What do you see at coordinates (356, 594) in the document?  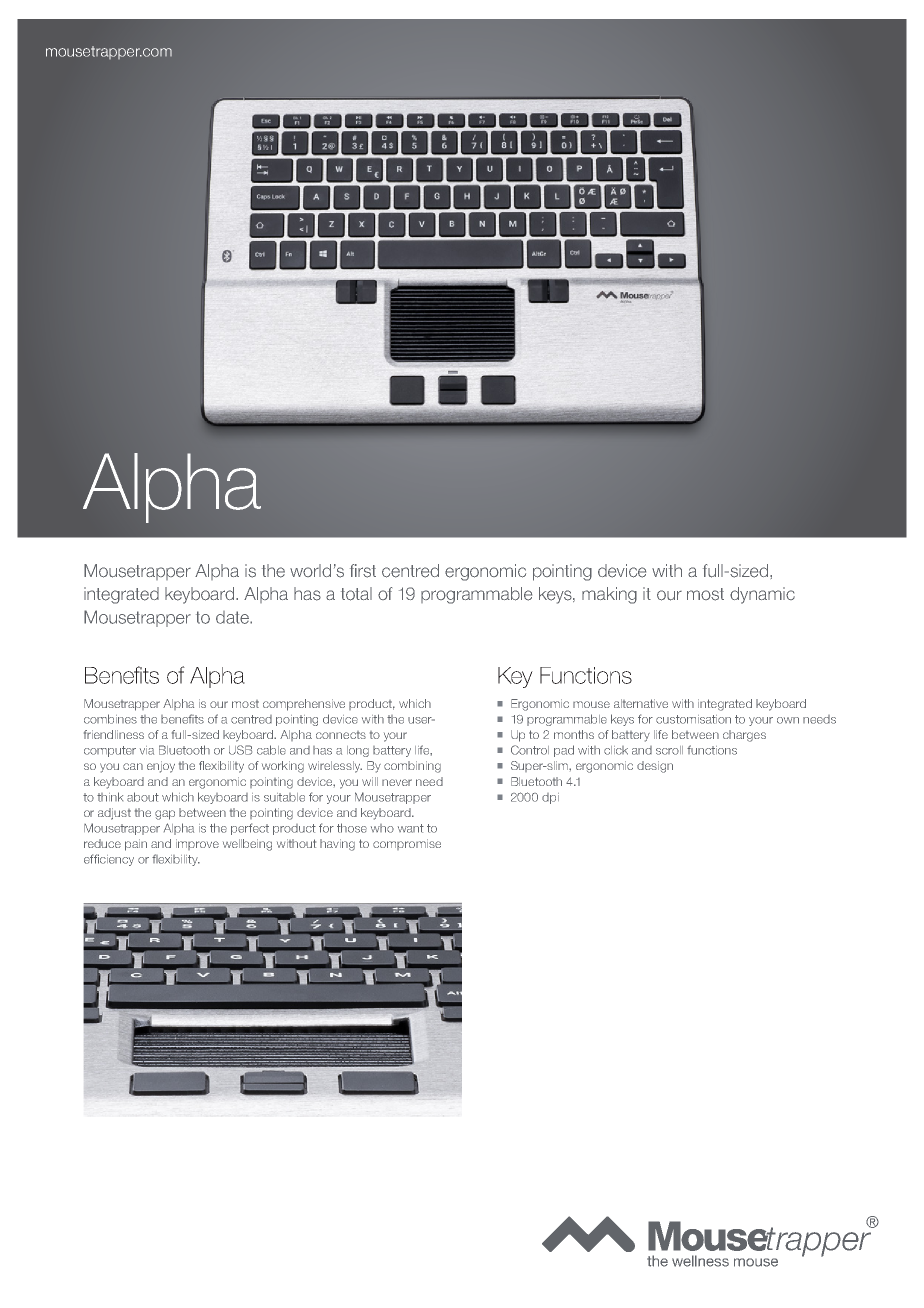 I see `total` at bounding box center [356, 594].
